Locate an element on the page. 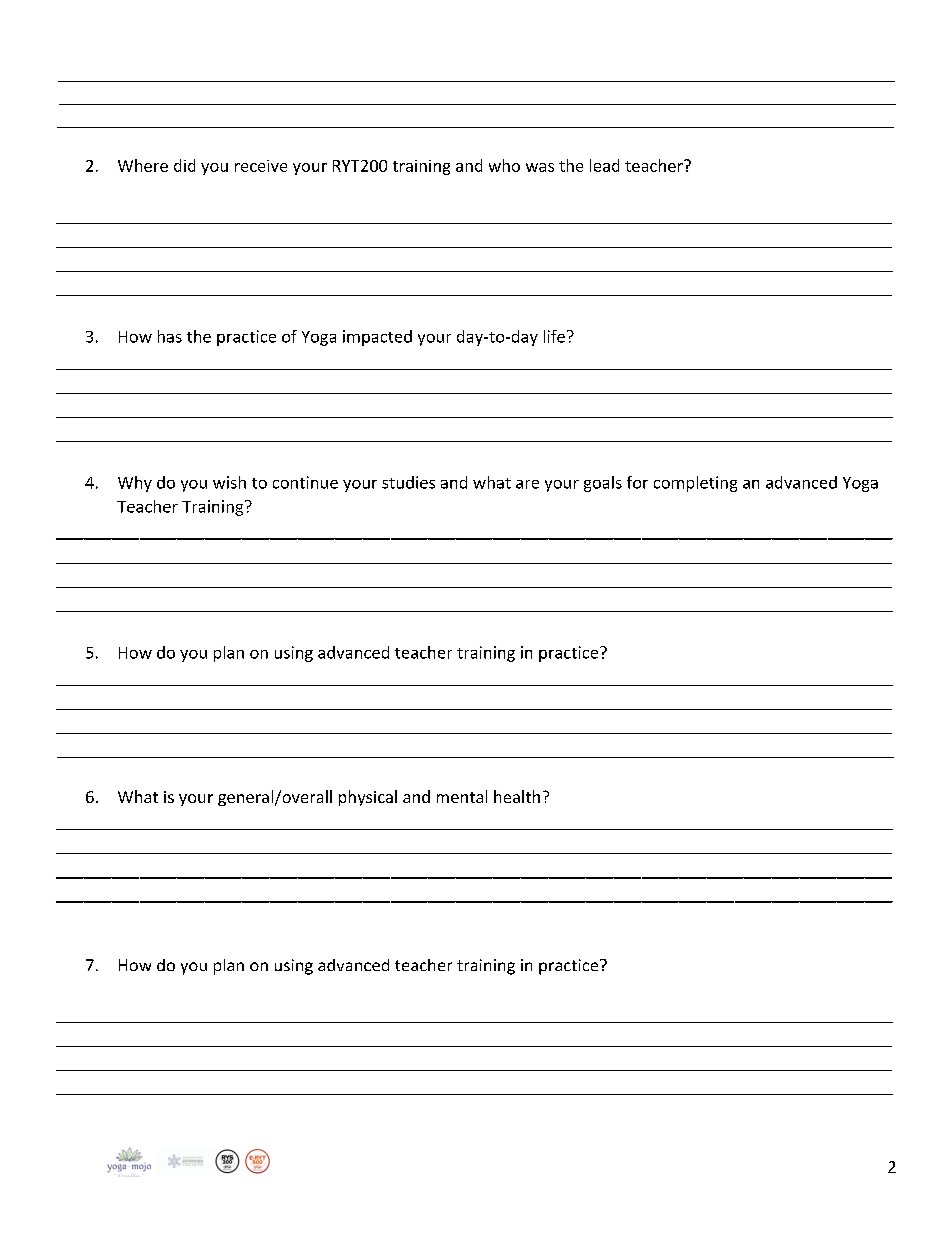 The image size is (952, 1233). did is located at coordinates (184, 165).
